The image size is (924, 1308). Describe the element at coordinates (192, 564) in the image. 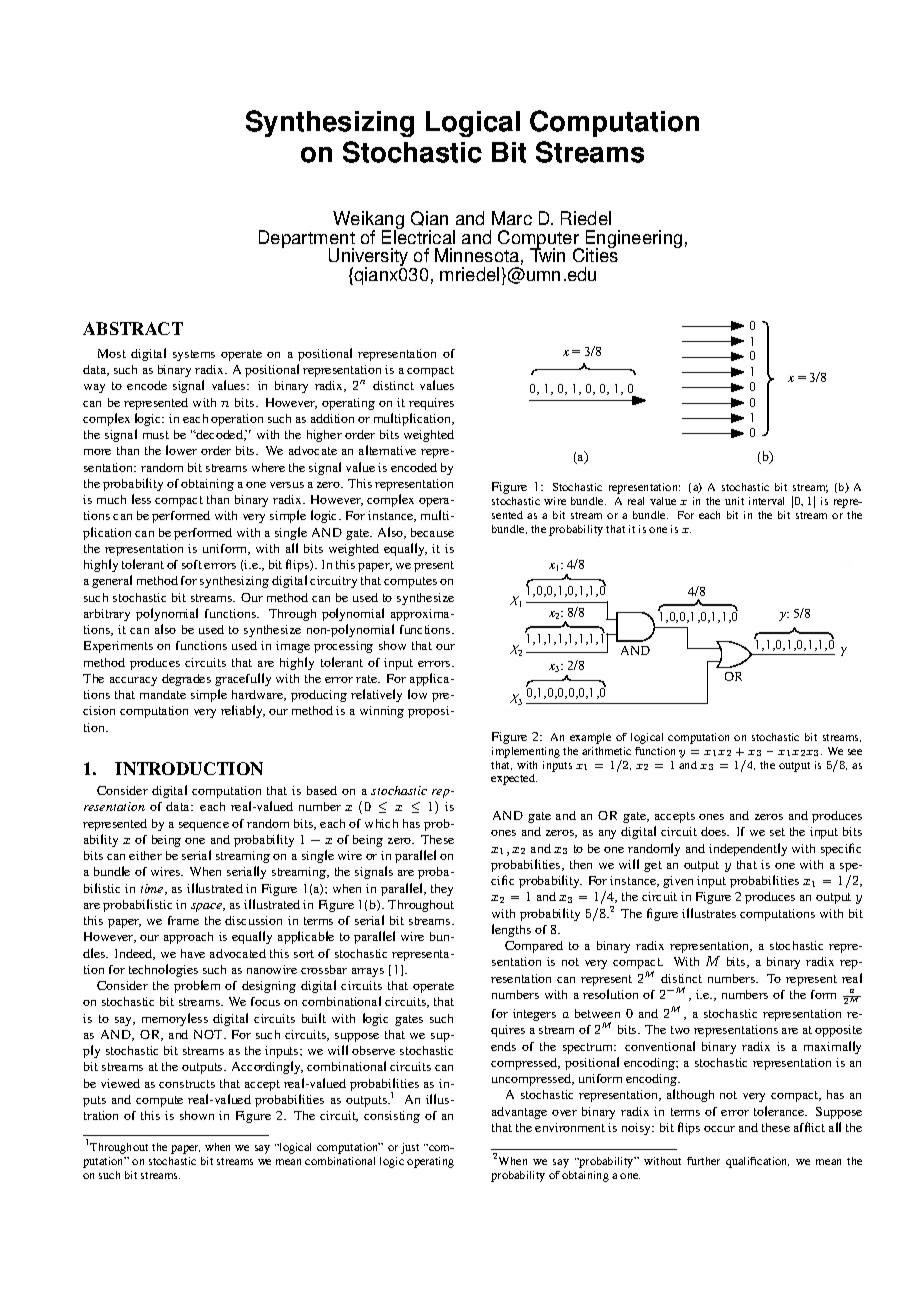

I see `soft` at that location.
